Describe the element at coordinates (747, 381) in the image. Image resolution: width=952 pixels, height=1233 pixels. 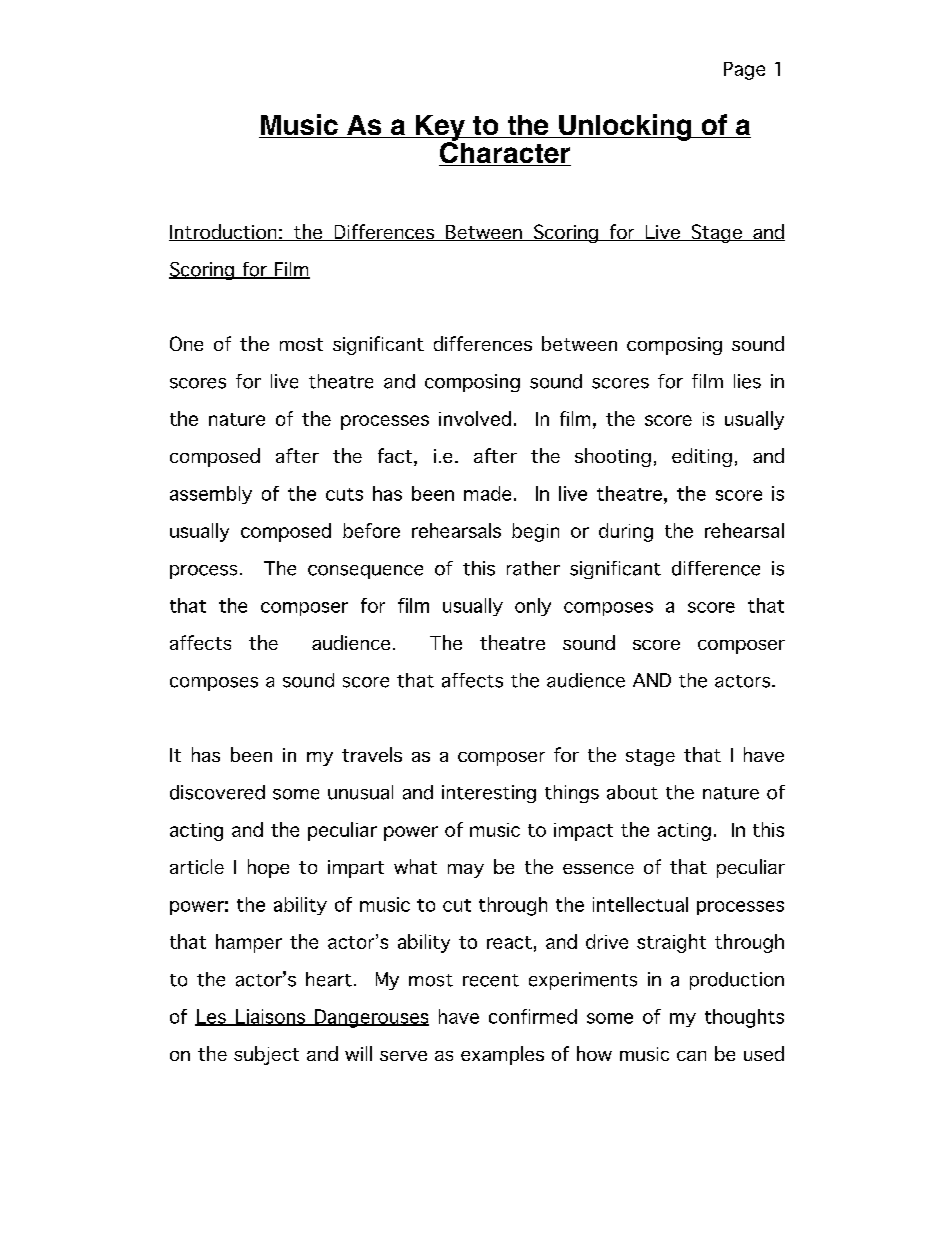
I see `lies` at that location.
